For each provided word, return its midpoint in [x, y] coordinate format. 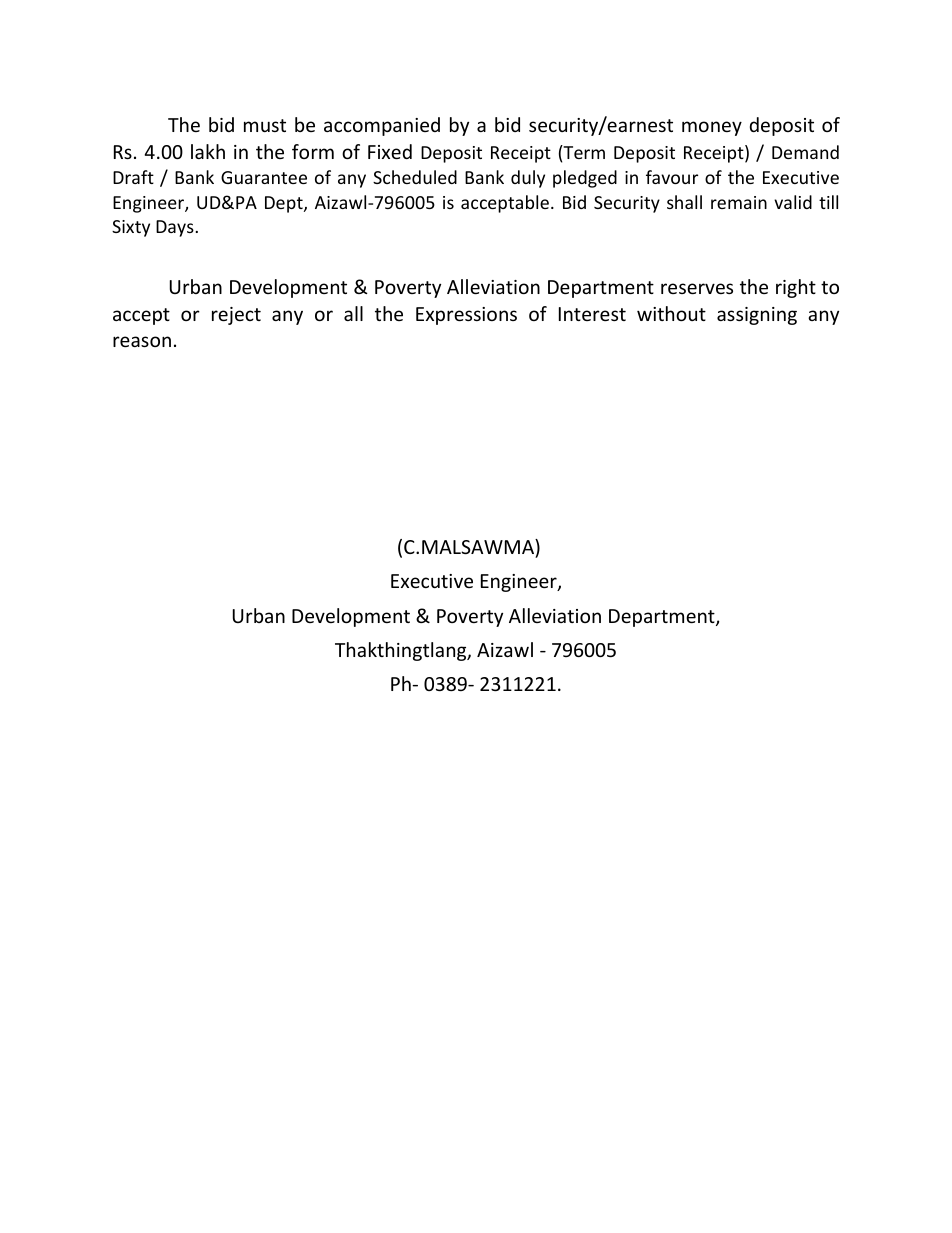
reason [142, 341]
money [712, 128]
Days [175, 228]
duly [528, 179]
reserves [697, 288]
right [796, 288]
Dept [285, 204]
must [265, 125]
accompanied [382, 126]
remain [739, 202]
